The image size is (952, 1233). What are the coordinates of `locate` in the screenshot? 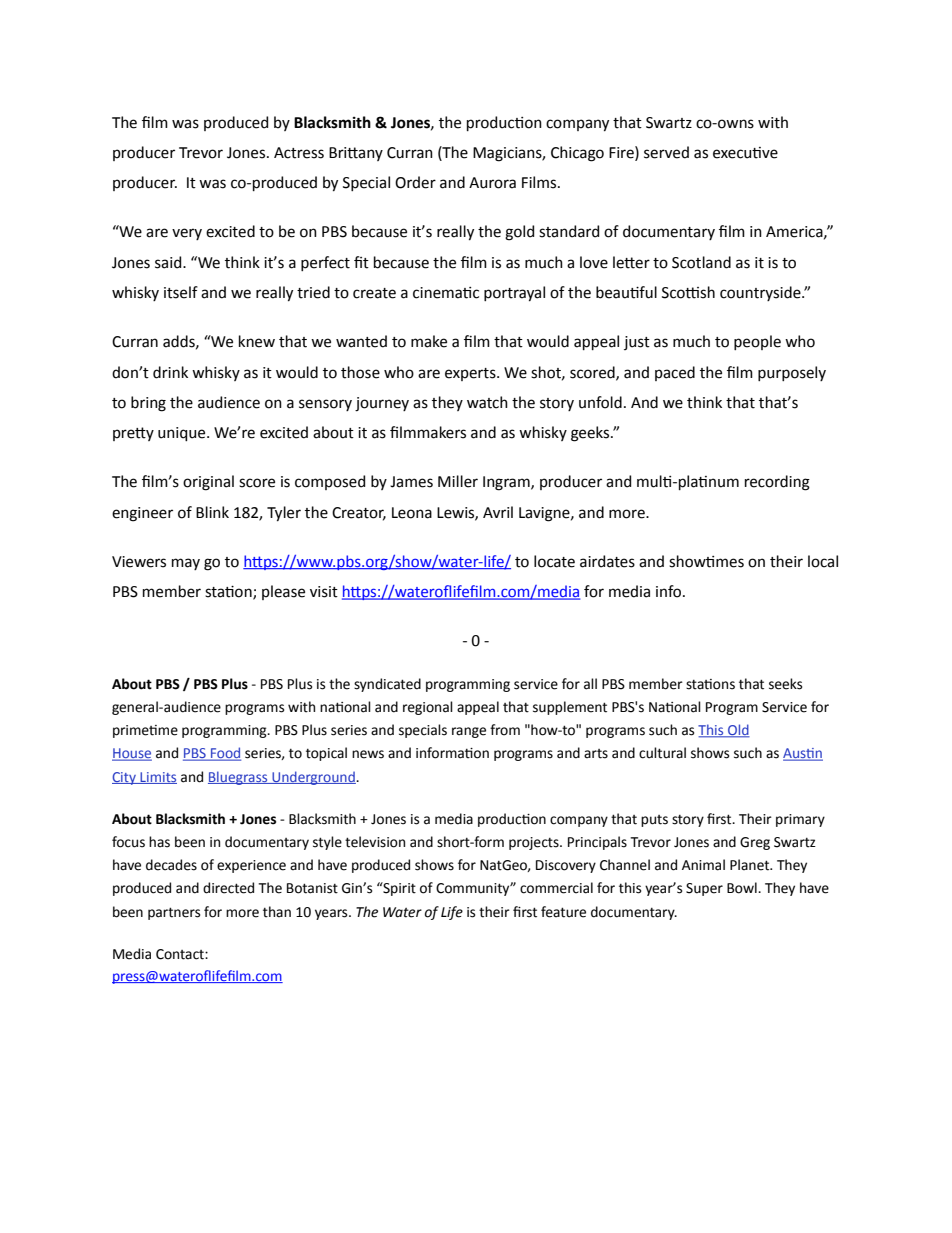 It's located at (554, 561).
